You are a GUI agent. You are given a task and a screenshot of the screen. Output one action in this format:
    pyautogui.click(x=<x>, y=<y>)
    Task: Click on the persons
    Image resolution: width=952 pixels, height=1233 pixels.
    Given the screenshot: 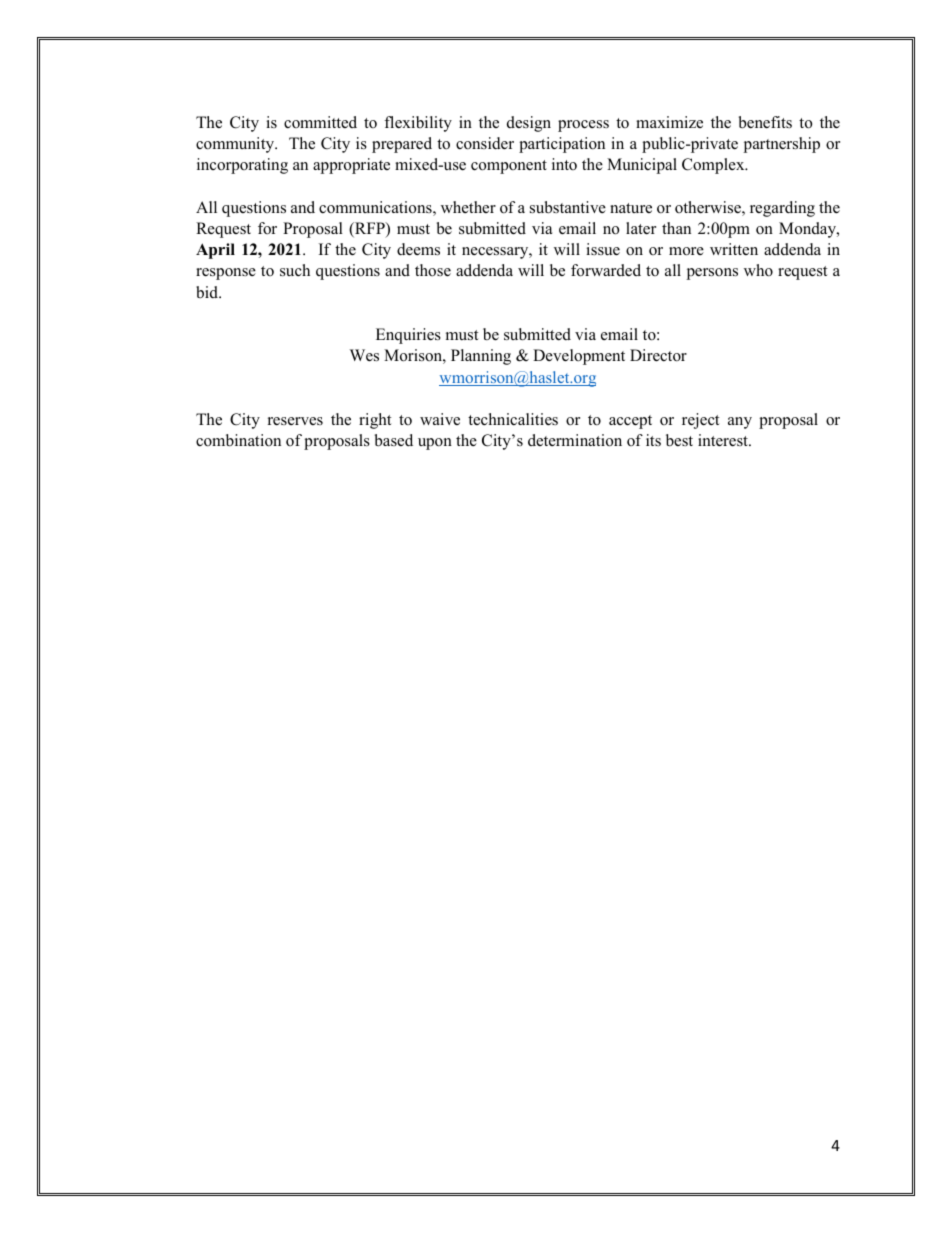 What is the action you would take?
    pyautogui.click(x=712, y=274)
